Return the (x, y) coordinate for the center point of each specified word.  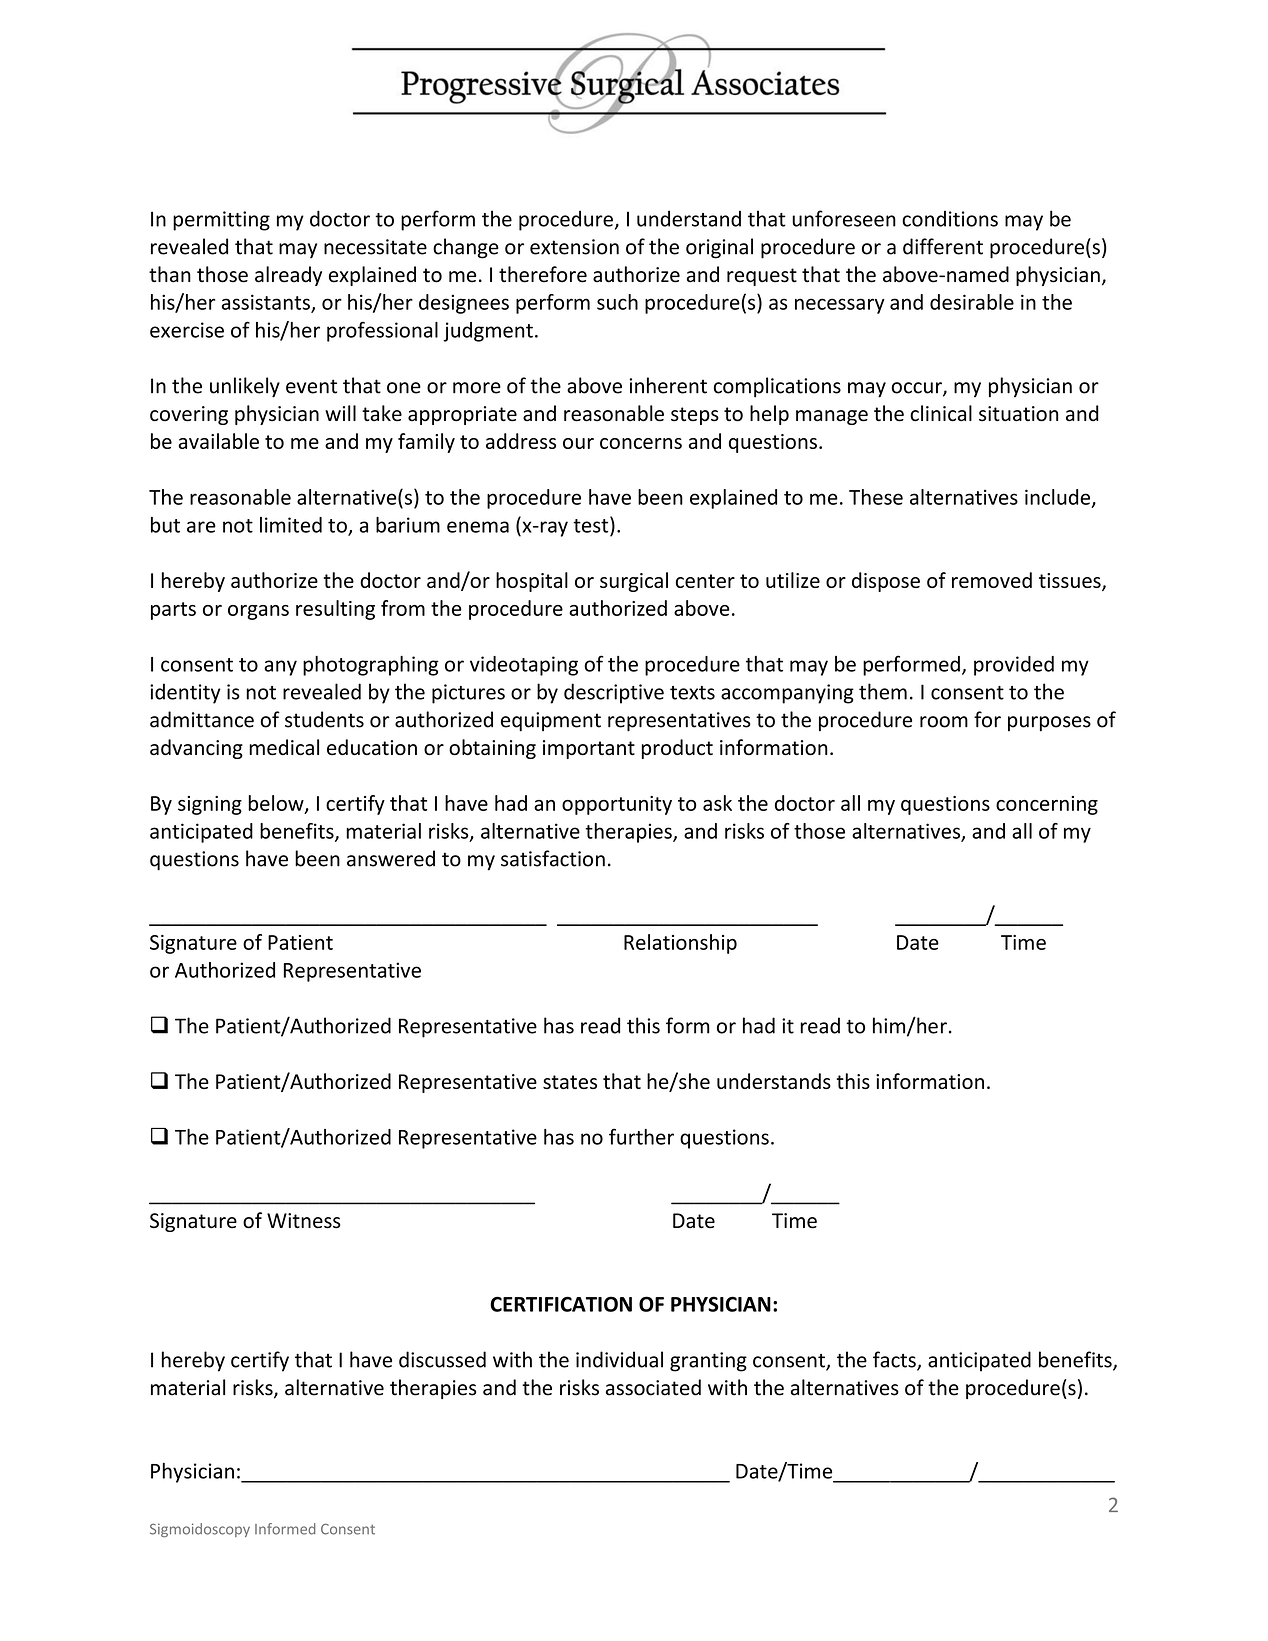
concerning (1047, 805)
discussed (442, 1359)
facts (895, 1360)
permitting (221, 221)
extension (574, 247)
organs (258, 612)
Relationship (680, 944)
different (943, 246)
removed (992, 580)
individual (619, 1359)
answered (391, 858)
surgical (634, 582)
